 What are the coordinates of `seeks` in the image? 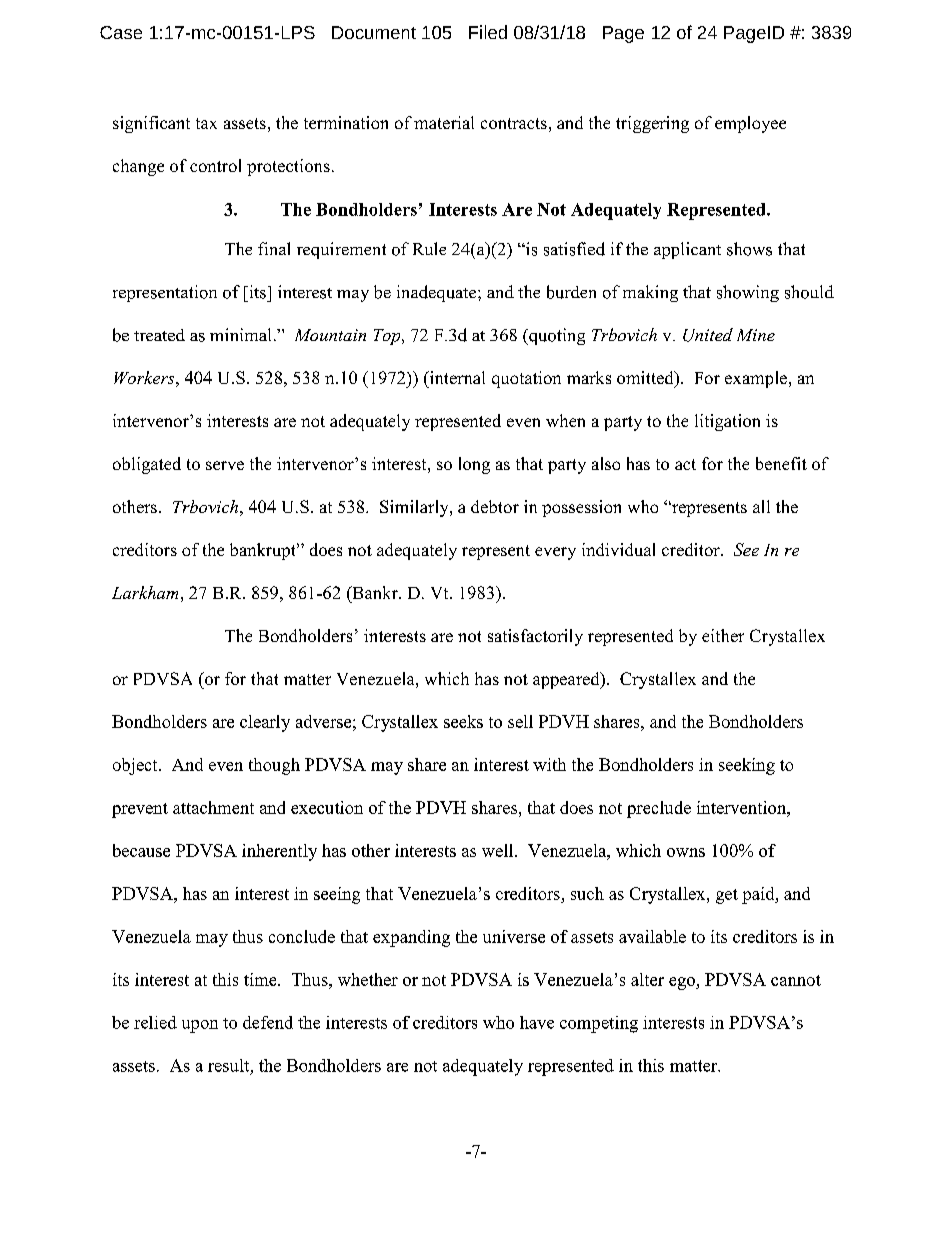 It's located at (463, 721).
